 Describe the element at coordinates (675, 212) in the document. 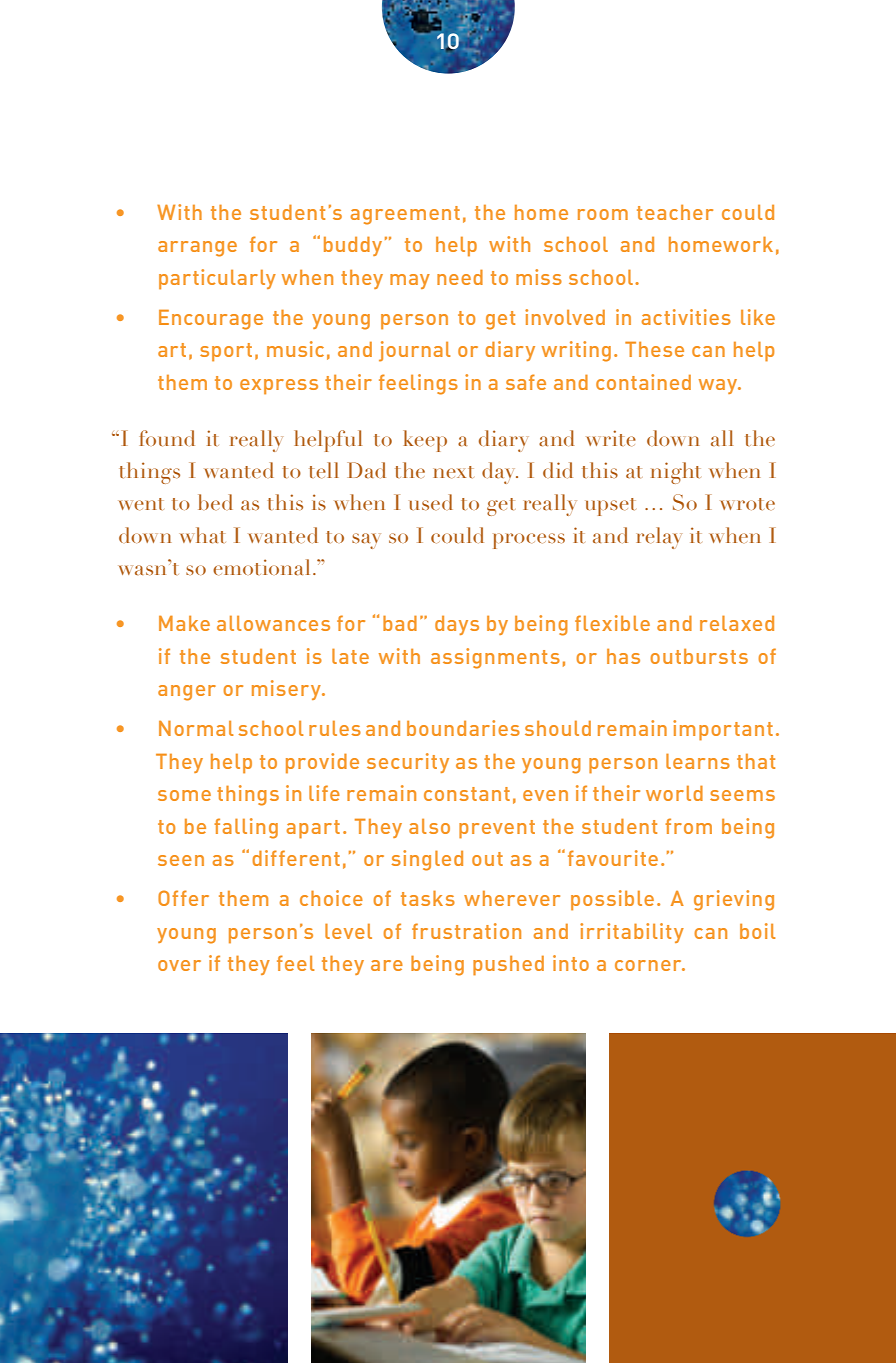

I see `teacher` at that location.
